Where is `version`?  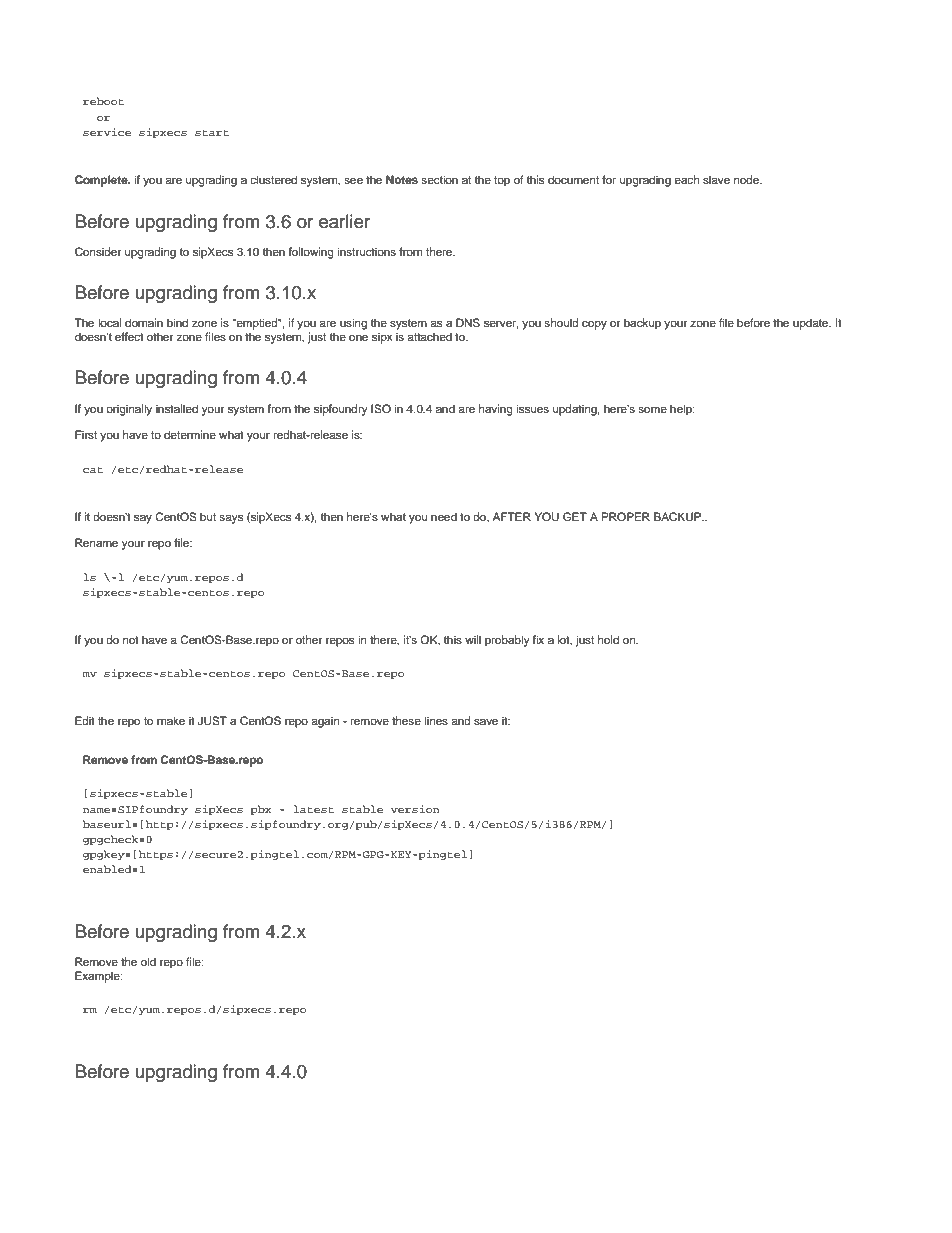 version is located at coordinates (415, 809).
